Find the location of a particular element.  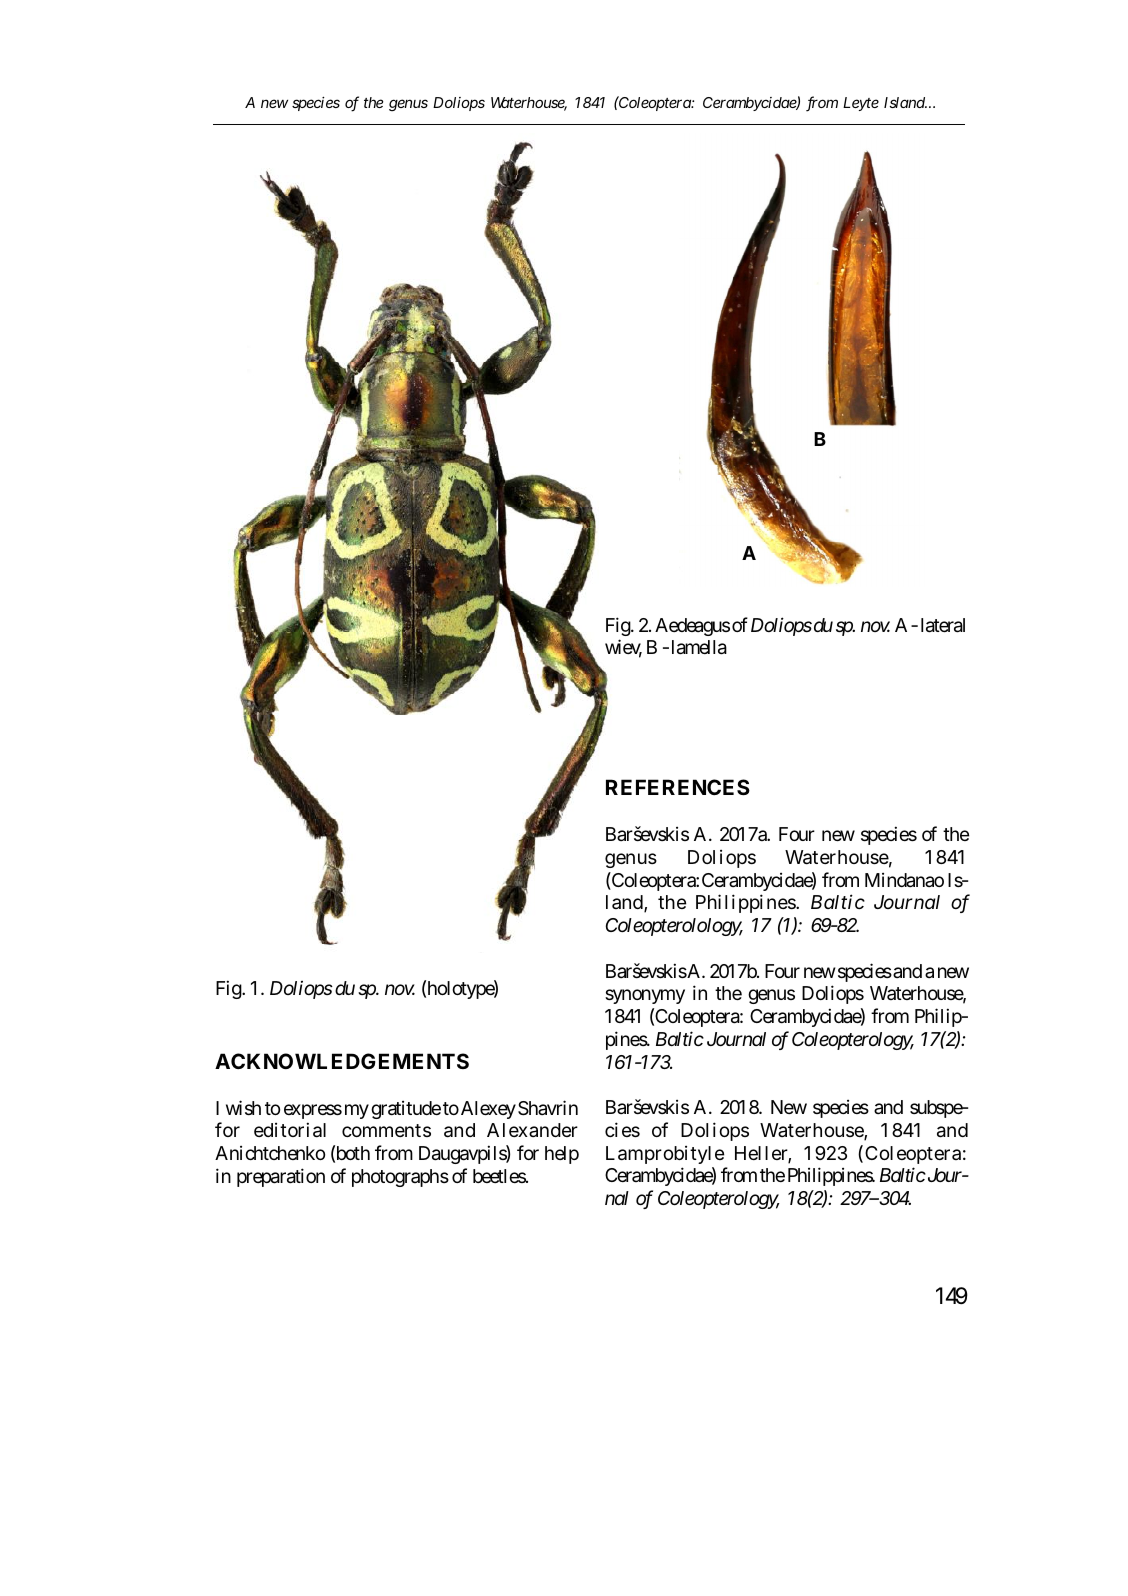

lamella is located at coordinates (699, 647).
